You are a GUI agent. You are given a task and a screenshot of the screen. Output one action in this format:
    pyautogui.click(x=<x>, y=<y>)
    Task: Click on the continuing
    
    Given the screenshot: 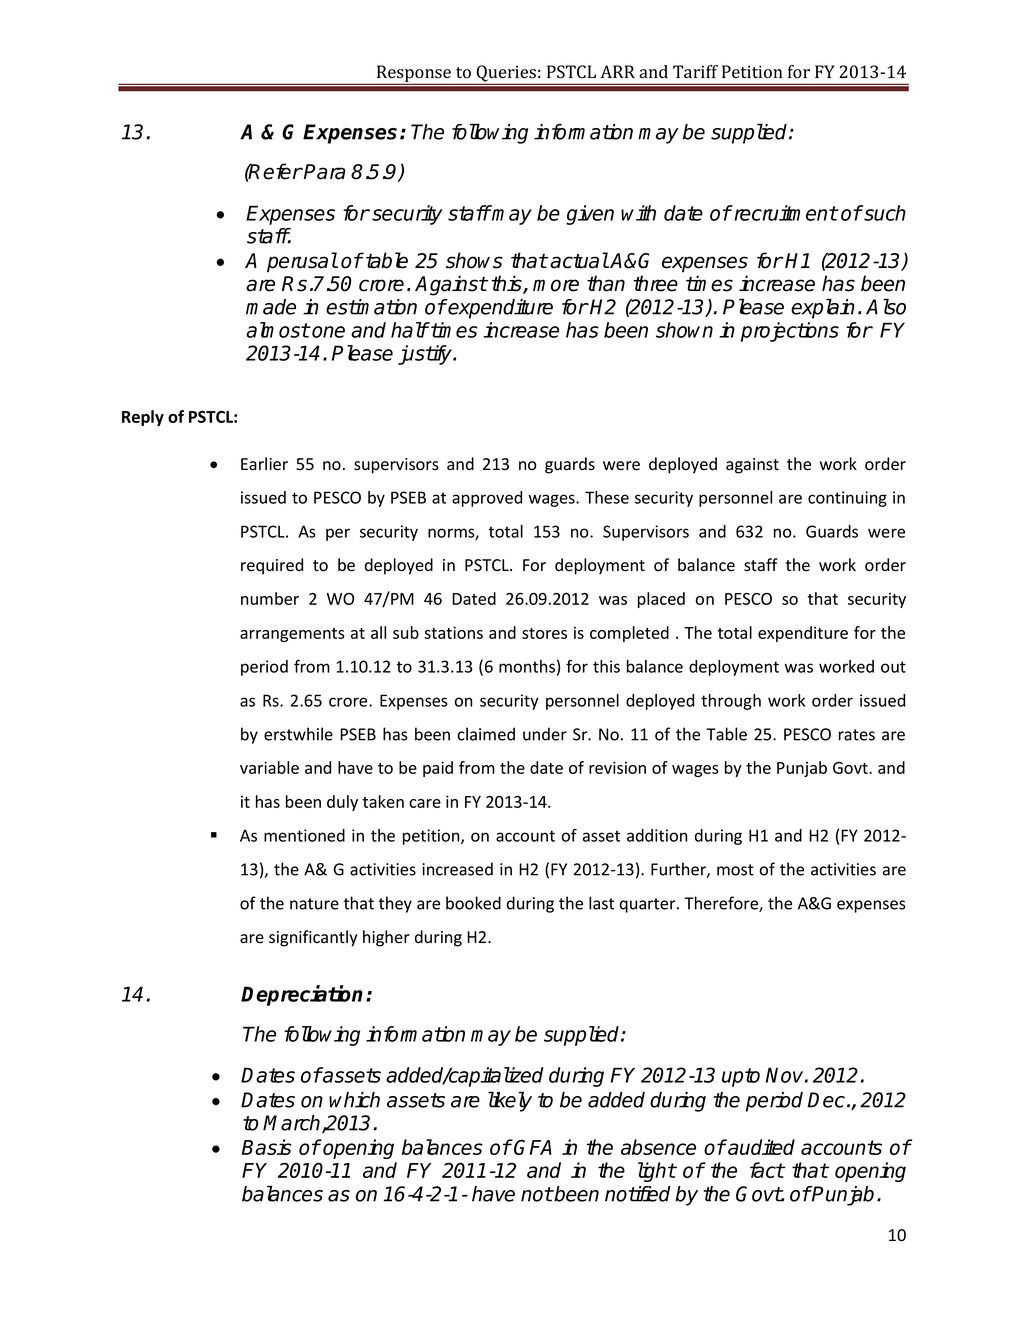 What is the action you would take?
    pyautogui.click(x=847, y=499)
